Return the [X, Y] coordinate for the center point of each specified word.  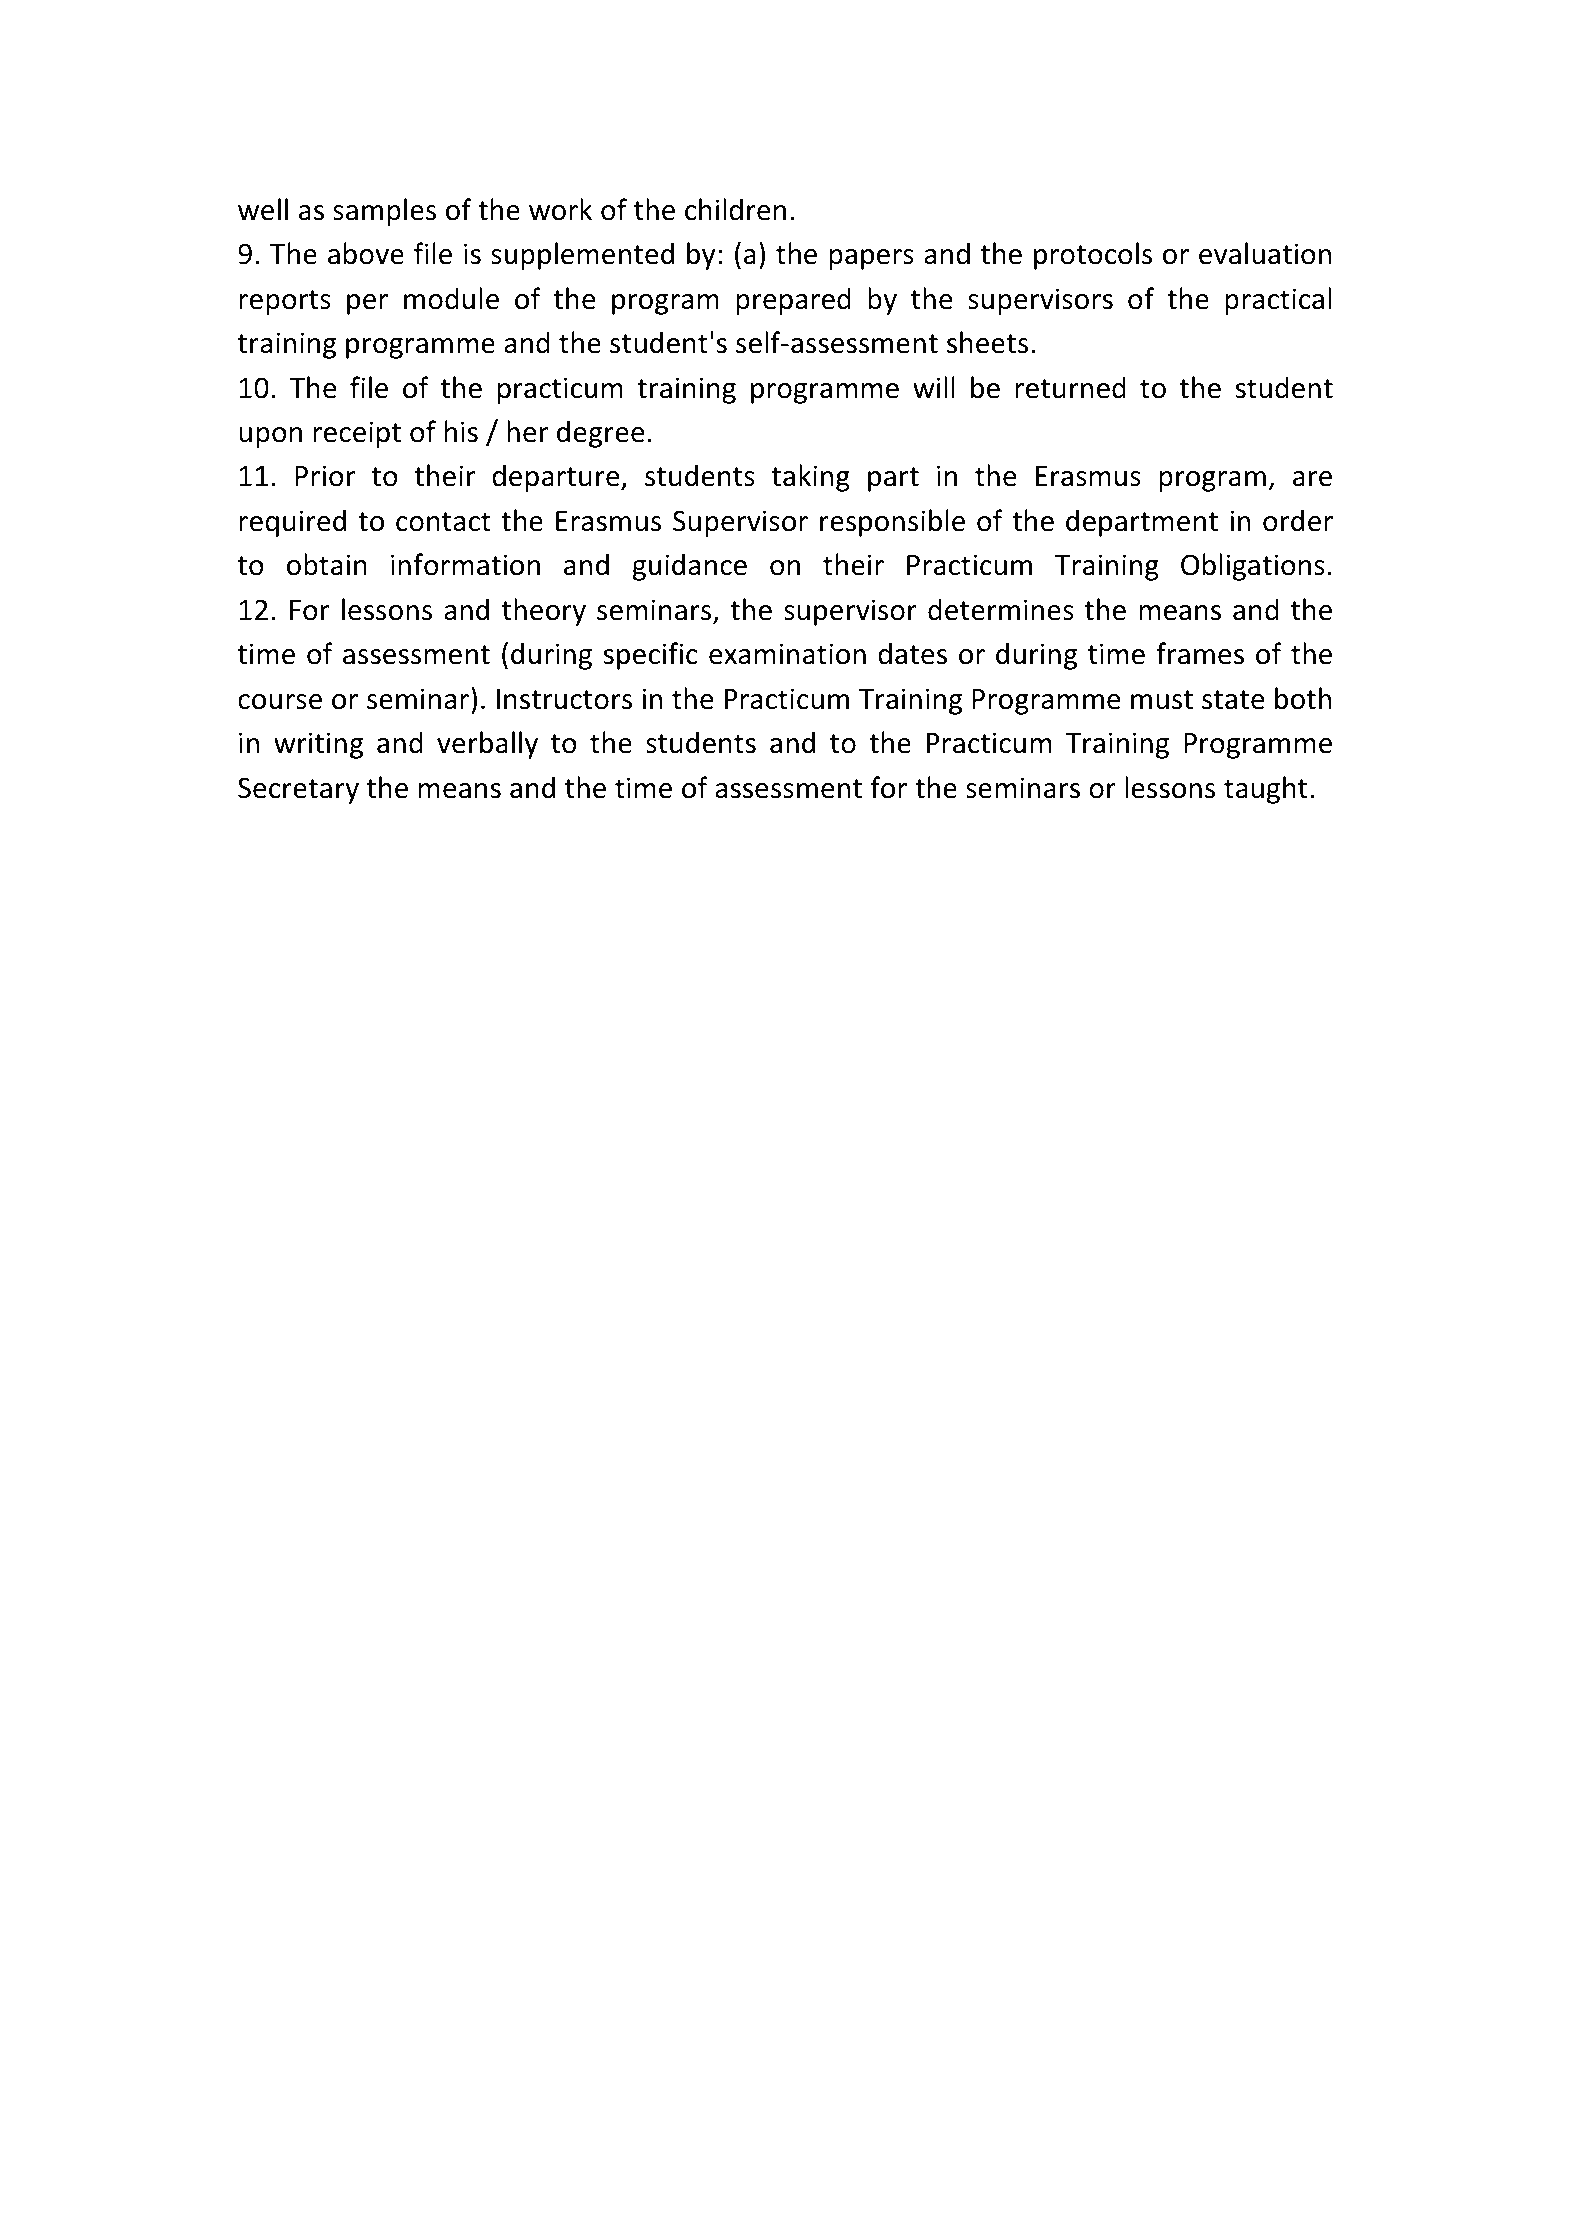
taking [810, 478]
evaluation [1265, 253]
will [934, 387]
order [1298, 520]
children [735, 209]
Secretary [298, 790]
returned [1071, 387]
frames [1200, 653]
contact [443, 522]
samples [384, 212]
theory [544, 612]
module [451, 298]
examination [787, 654]
